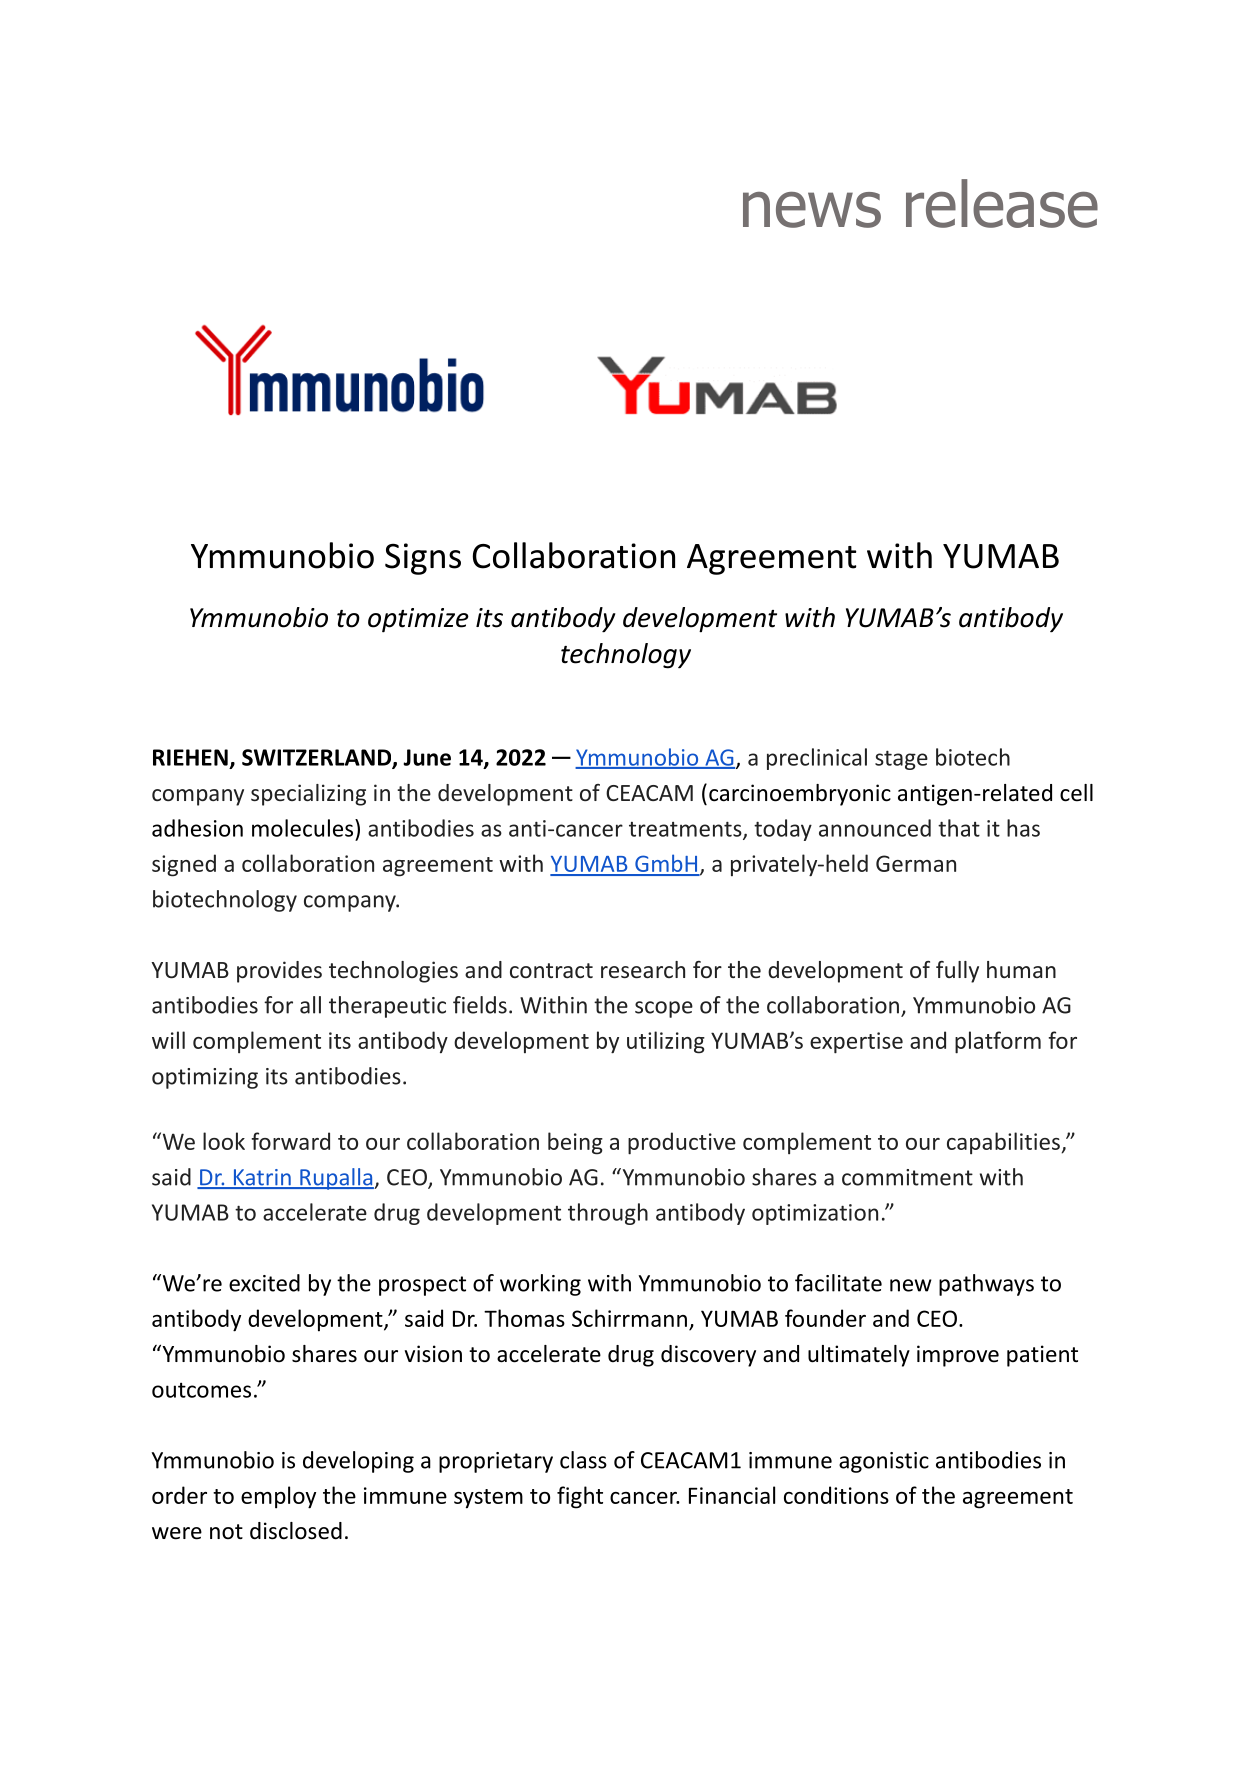 The width and height of the page is (1252, 1769). Describe the element at coordinates (901, 760) in the page. I see `stage` at that location.
